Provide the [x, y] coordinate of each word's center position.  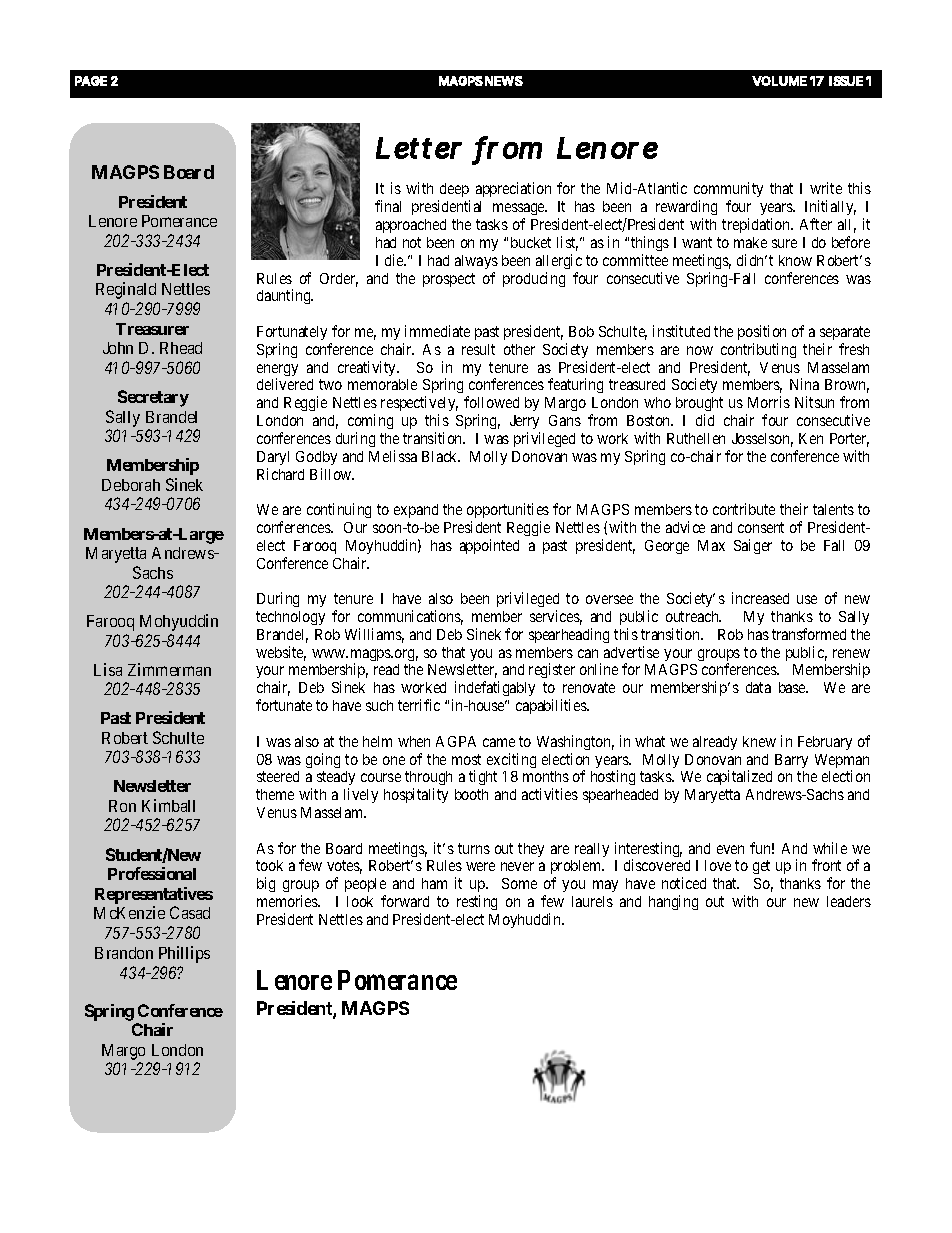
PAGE [91, 81]
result [478, 349]
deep [454, 192]
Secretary [153, 398]
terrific [419, 705]
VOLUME [779, 81]
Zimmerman [169, 669]
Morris [769, 402]
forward [405, 901]
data [758, 687]
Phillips [184, 954]
